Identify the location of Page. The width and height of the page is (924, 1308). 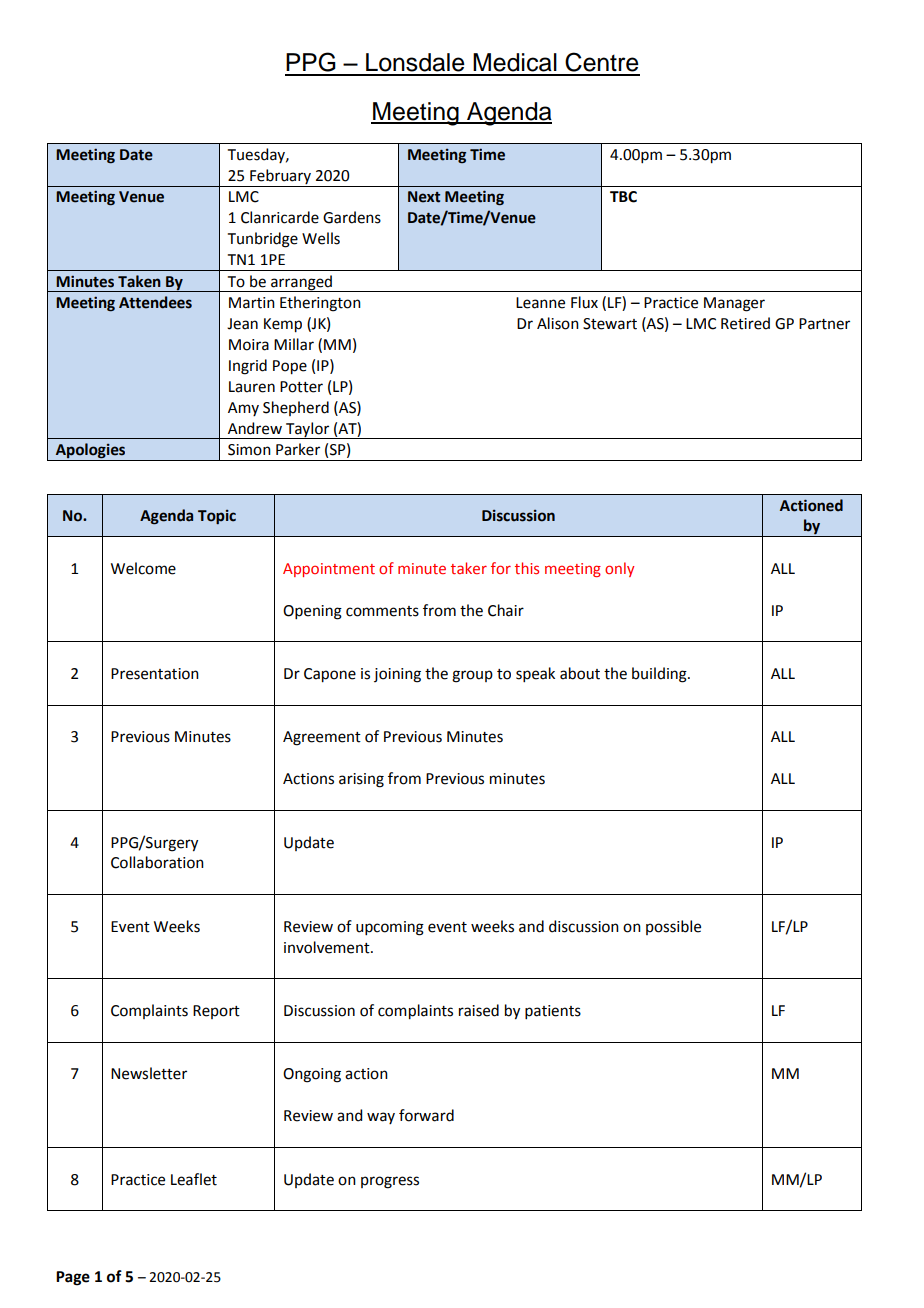
(73, 1278).
